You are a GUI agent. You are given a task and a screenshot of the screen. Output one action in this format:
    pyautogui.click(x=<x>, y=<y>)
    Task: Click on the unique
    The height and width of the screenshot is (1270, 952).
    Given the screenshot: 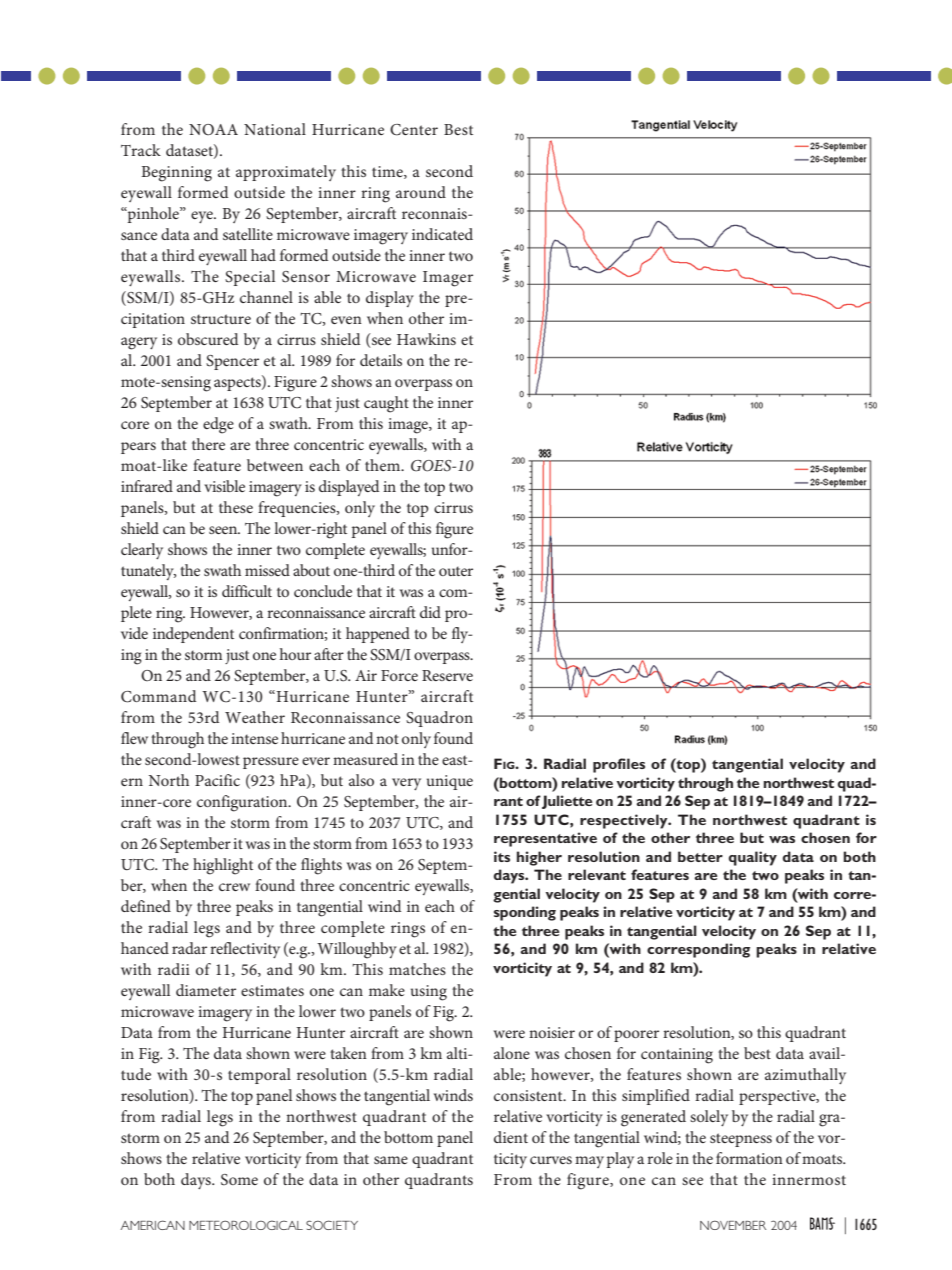 What is the action you would take?
    pyautogui.click(x=450, y=782)
